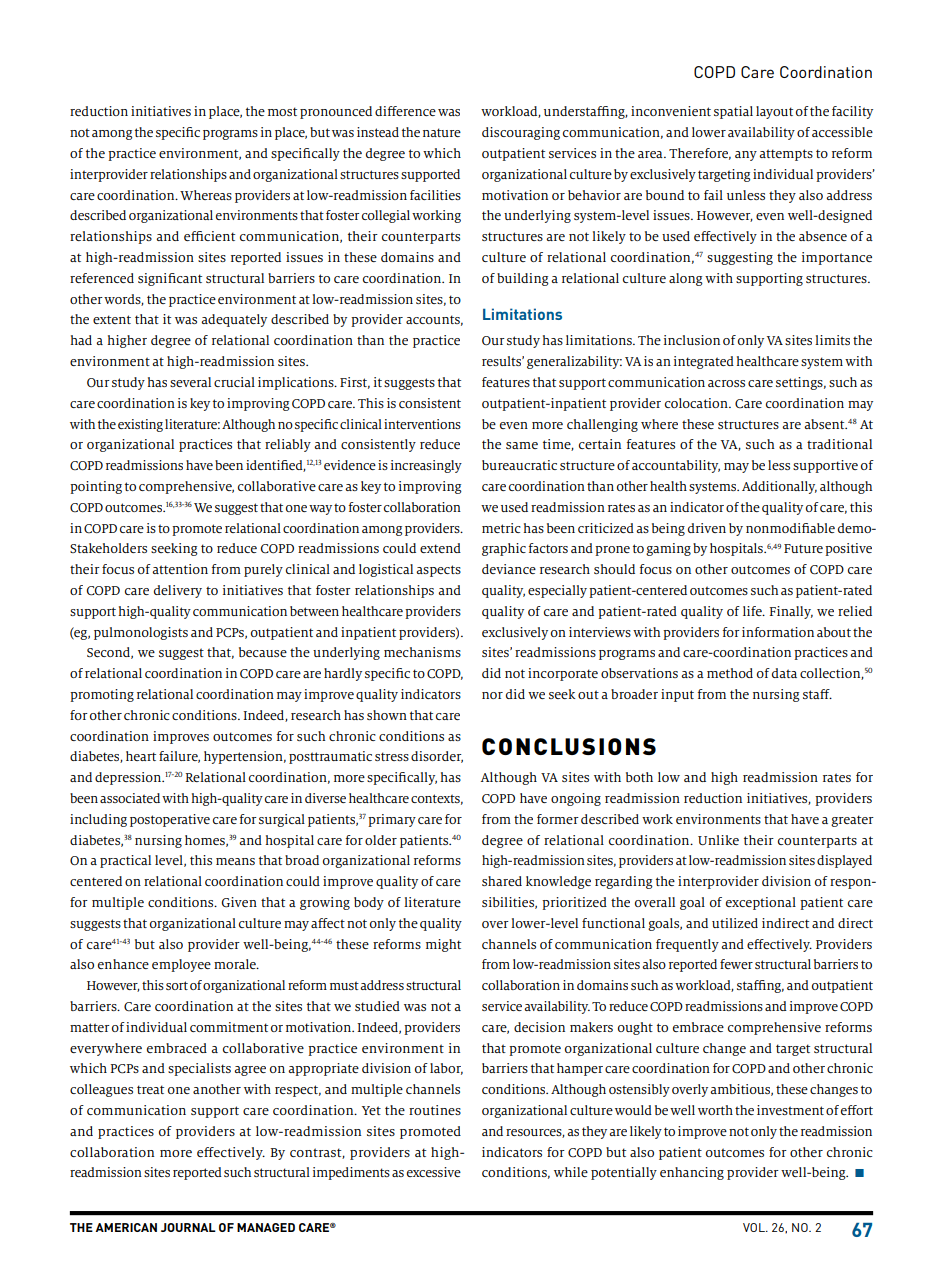  I want to click on data, so click(784, 673).
